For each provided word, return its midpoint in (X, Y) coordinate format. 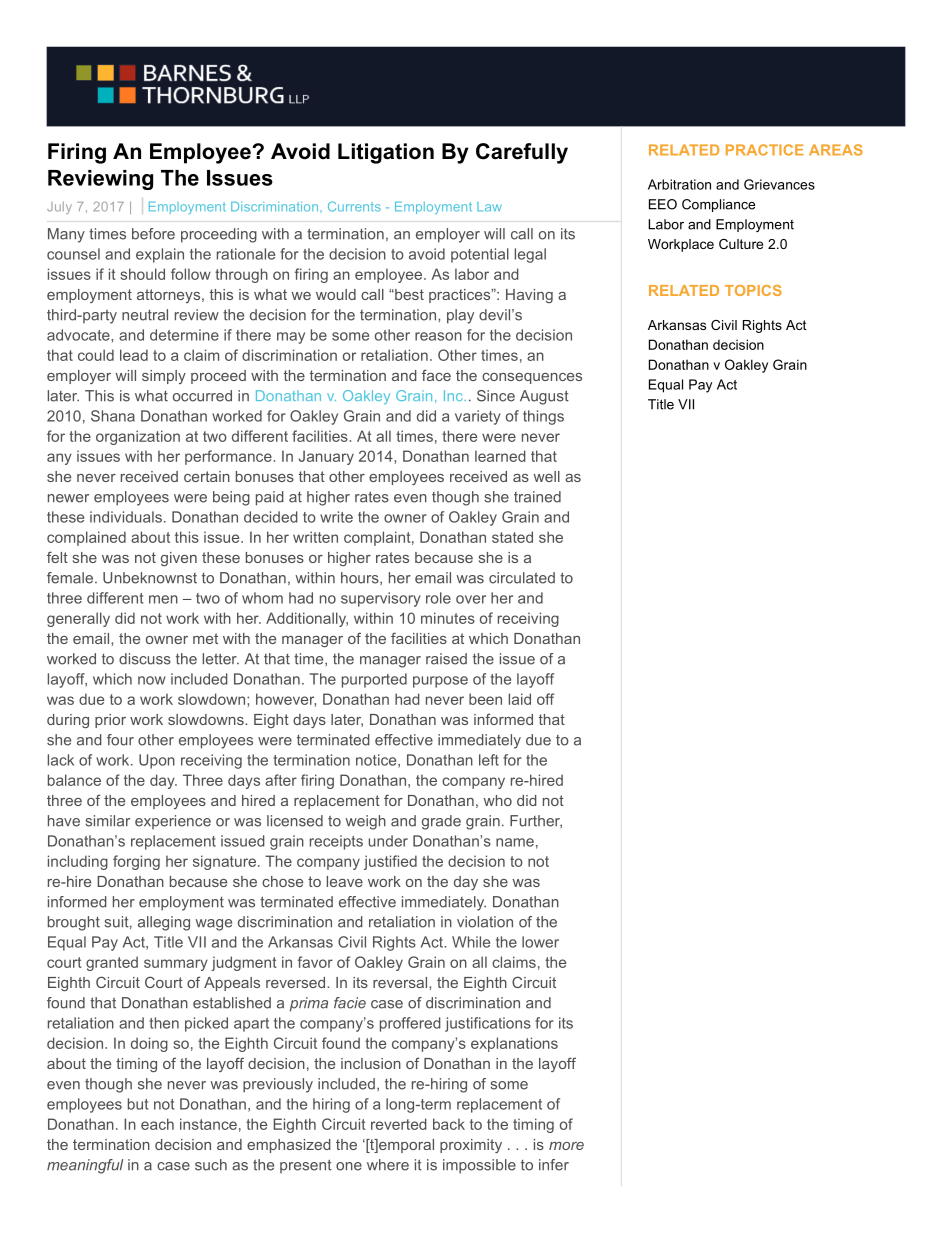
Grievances (779, 184)
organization (138, 437)
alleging (164, 923)
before (153, 234)
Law (489, 207)
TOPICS (753, 290)
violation (485, 922)
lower (540, 942)
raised (446, 659)
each (157, 1124)
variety (478, 417)
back (449, 1124)
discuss (145, 659)
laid (520, 699)
